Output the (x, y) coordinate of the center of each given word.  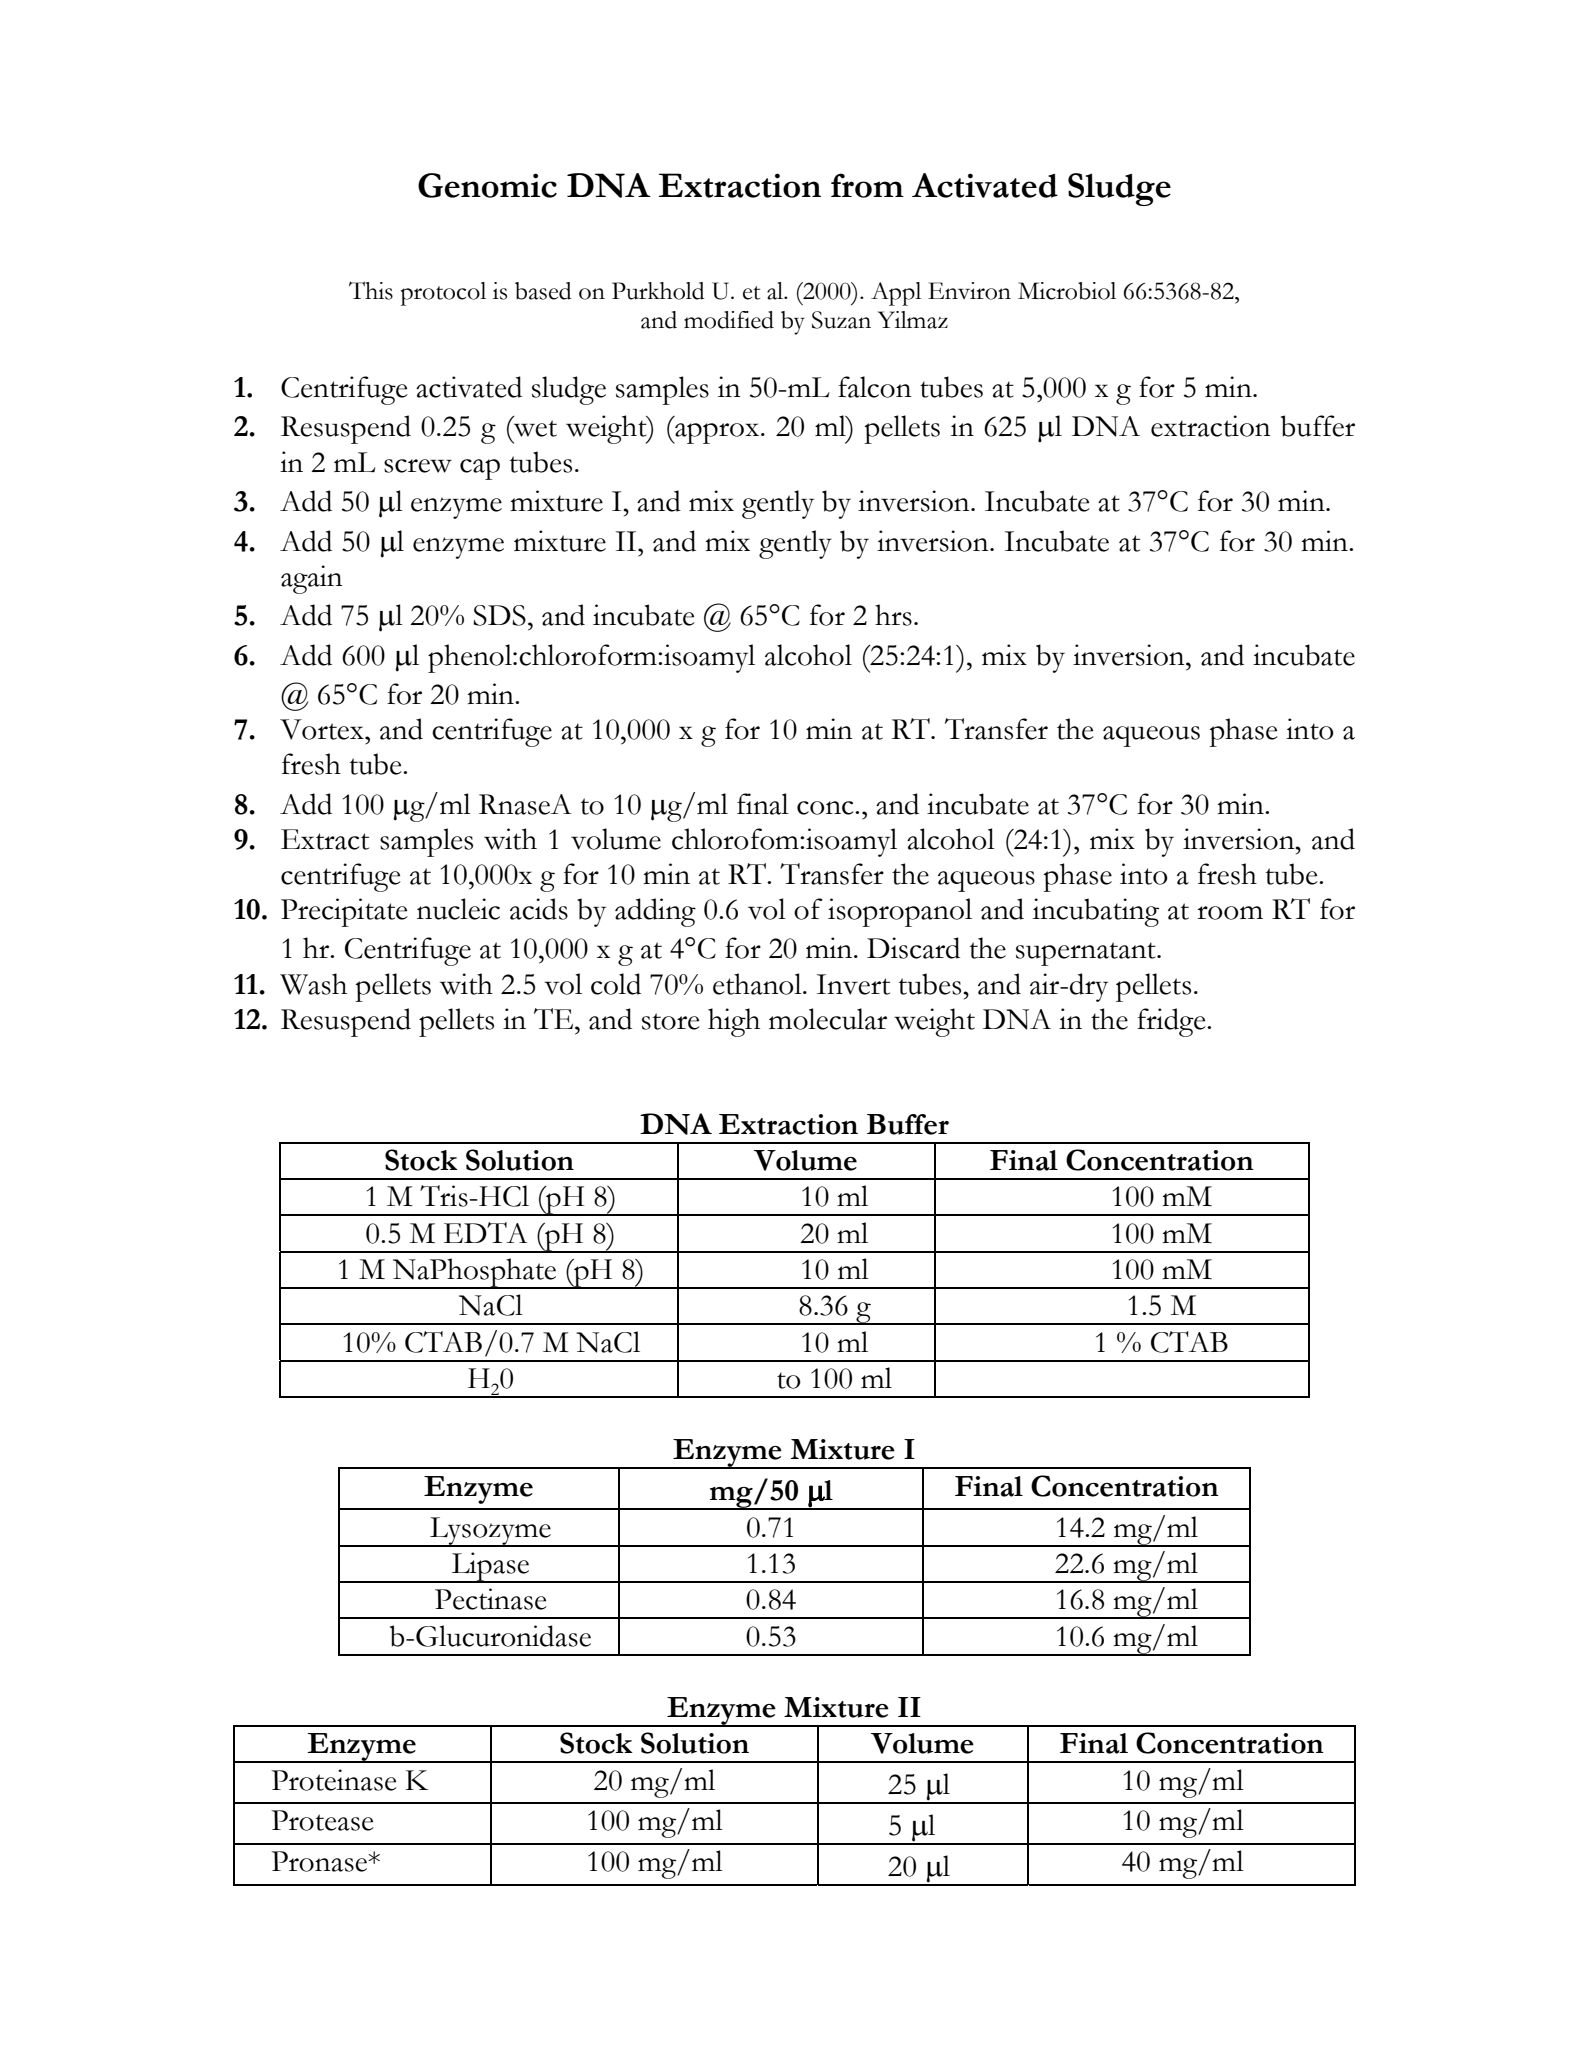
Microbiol (1067, 291)
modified (729, 320)
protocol (443, 294)
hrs (893, 615)
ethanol (758, 984)
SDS (499, 615)
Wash (313, 984)
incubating (1096, 912)
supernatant (1087, 954)
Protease (322, 1820)
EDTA (486, 1232)
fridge (1172, 1022)
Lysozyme (490, 1532)
